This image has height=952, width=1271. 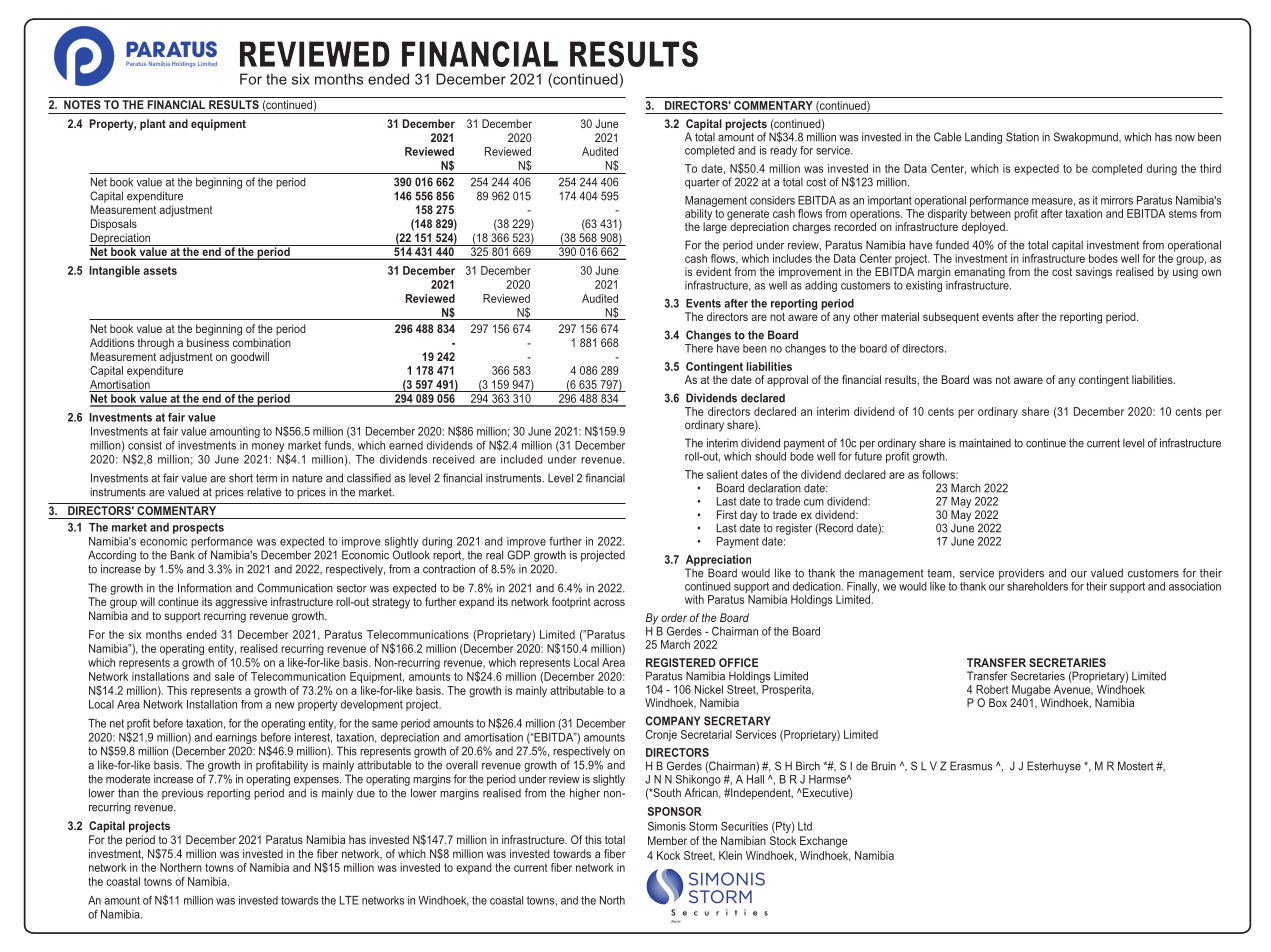 I want to click on subsequent, so click(x=951, y=318).
